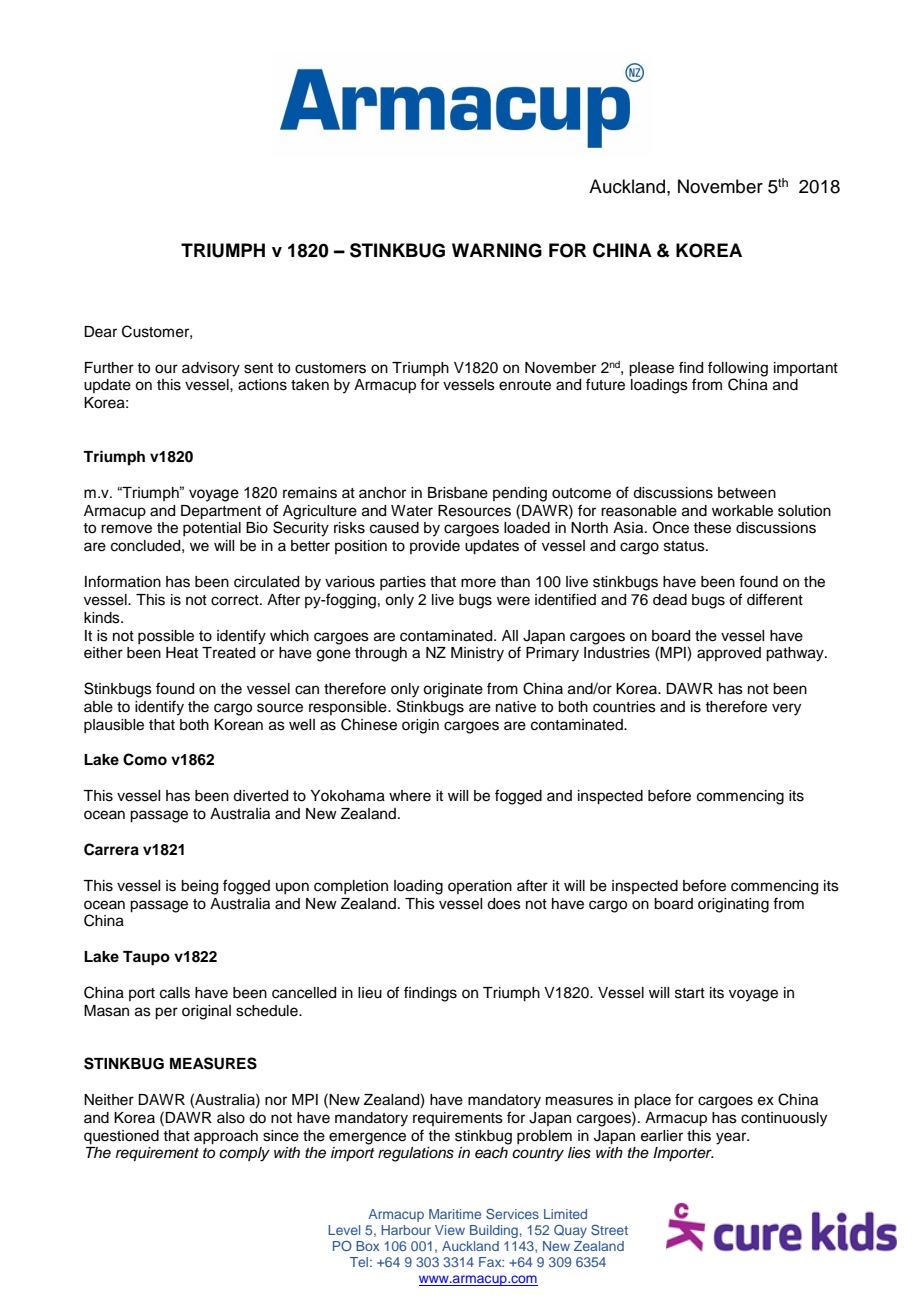 This screenshot has width=924, height=1308. Describe the element at coordinates (236, 600) in the screenshot. I see `correct` at that location.
